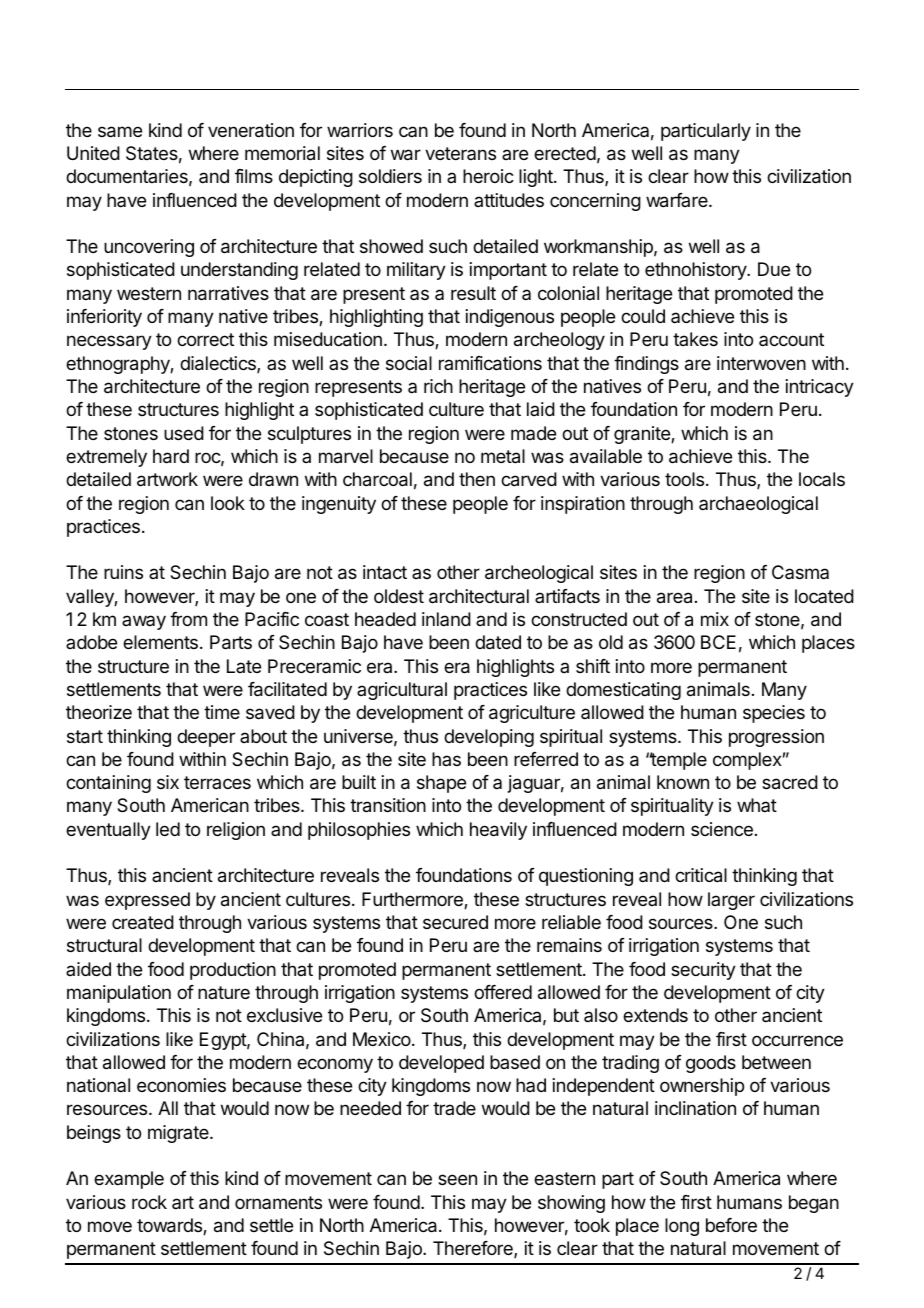 The width and height of the document is (924, 1308). What do you see at coordinates (222, 712) in the document?
I see `time` at bounding box center [222, 712].
